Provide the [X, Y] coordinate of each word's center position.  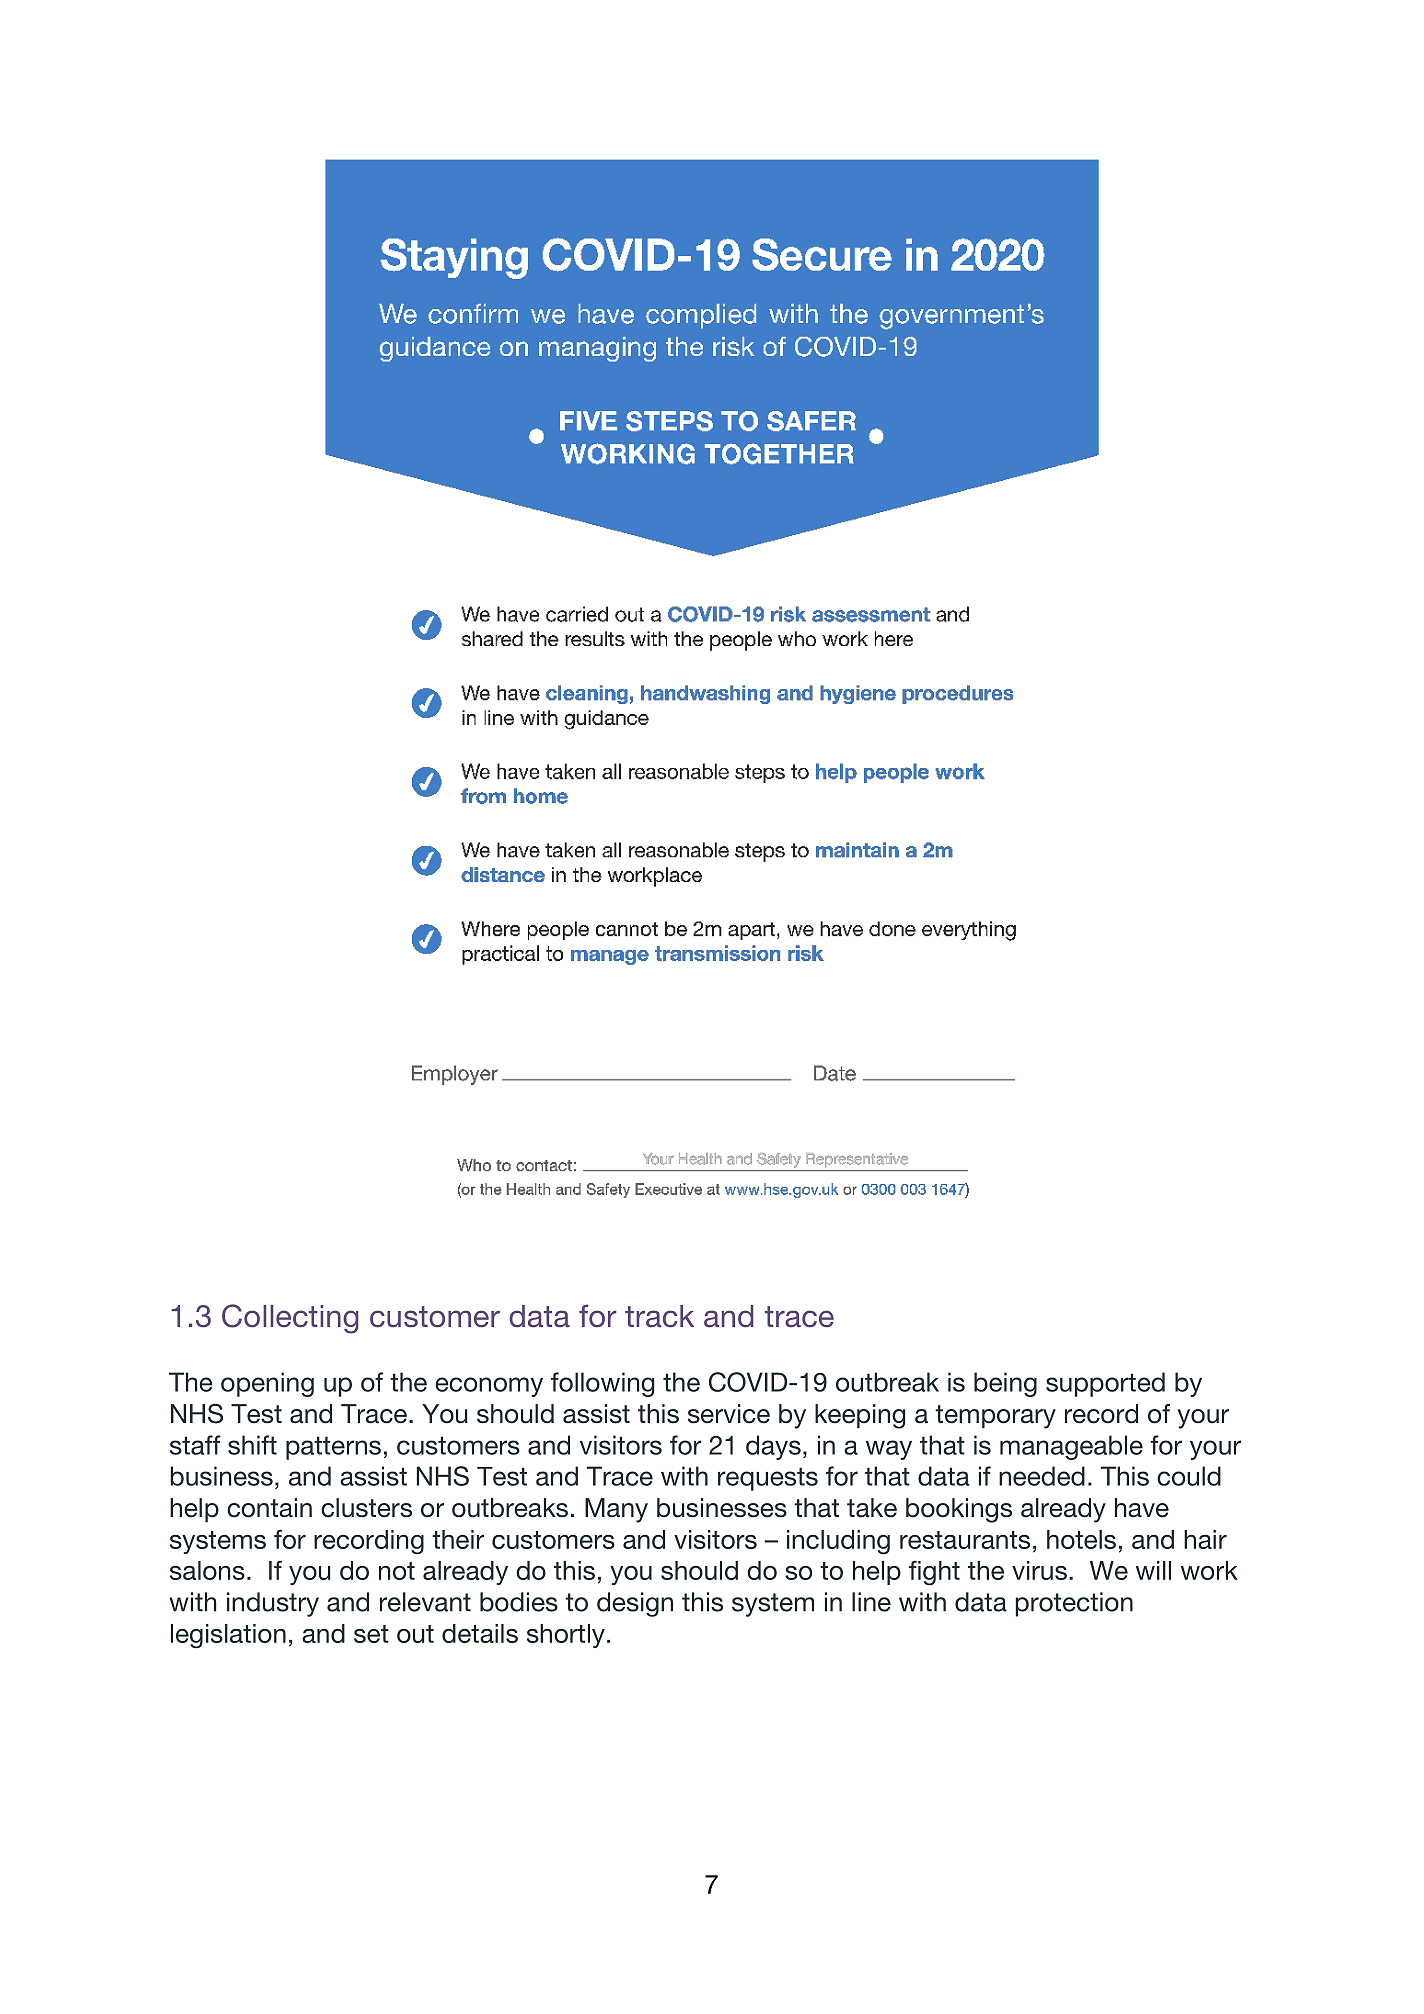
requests [768, 1479]
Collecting [290, 1319]
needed [1042, 1476]
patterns [333, 1448]
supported [1105, 1384]
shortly [566, 1636]
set [371, 1634]
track [659, 1316]
